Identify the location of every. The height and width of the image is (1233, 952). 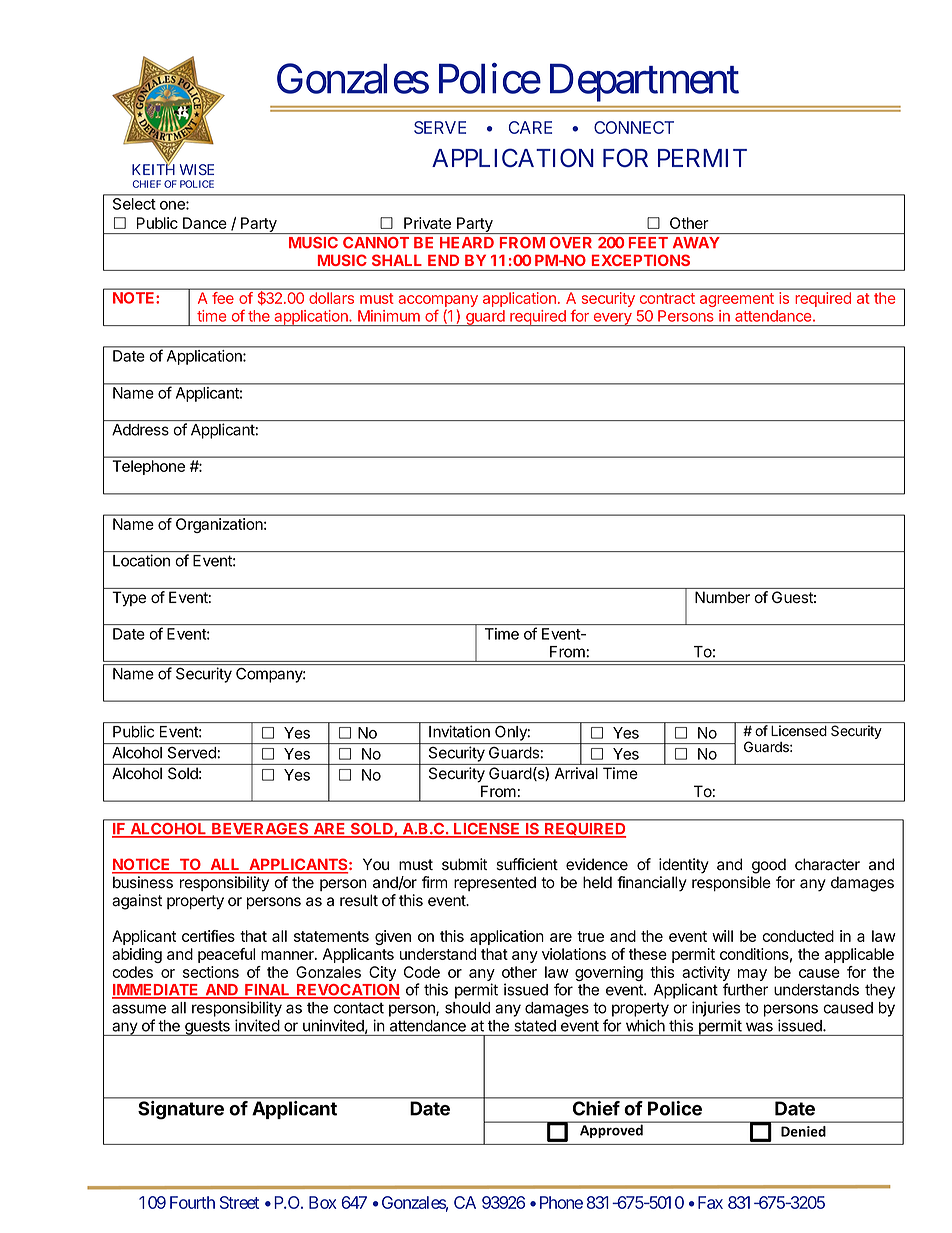
(612, 319).
